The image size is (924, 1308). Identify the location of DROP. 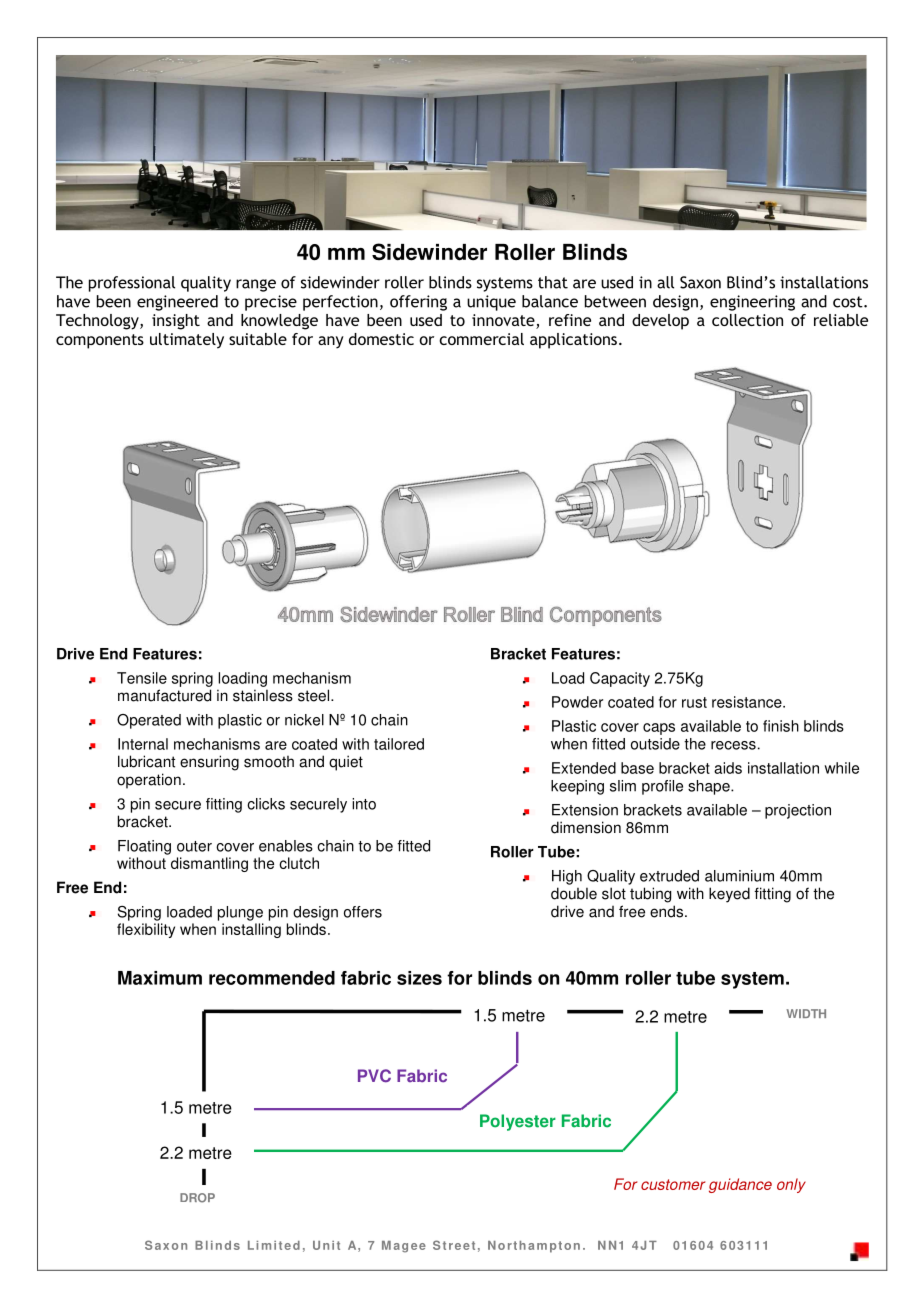
(197, 1198).
